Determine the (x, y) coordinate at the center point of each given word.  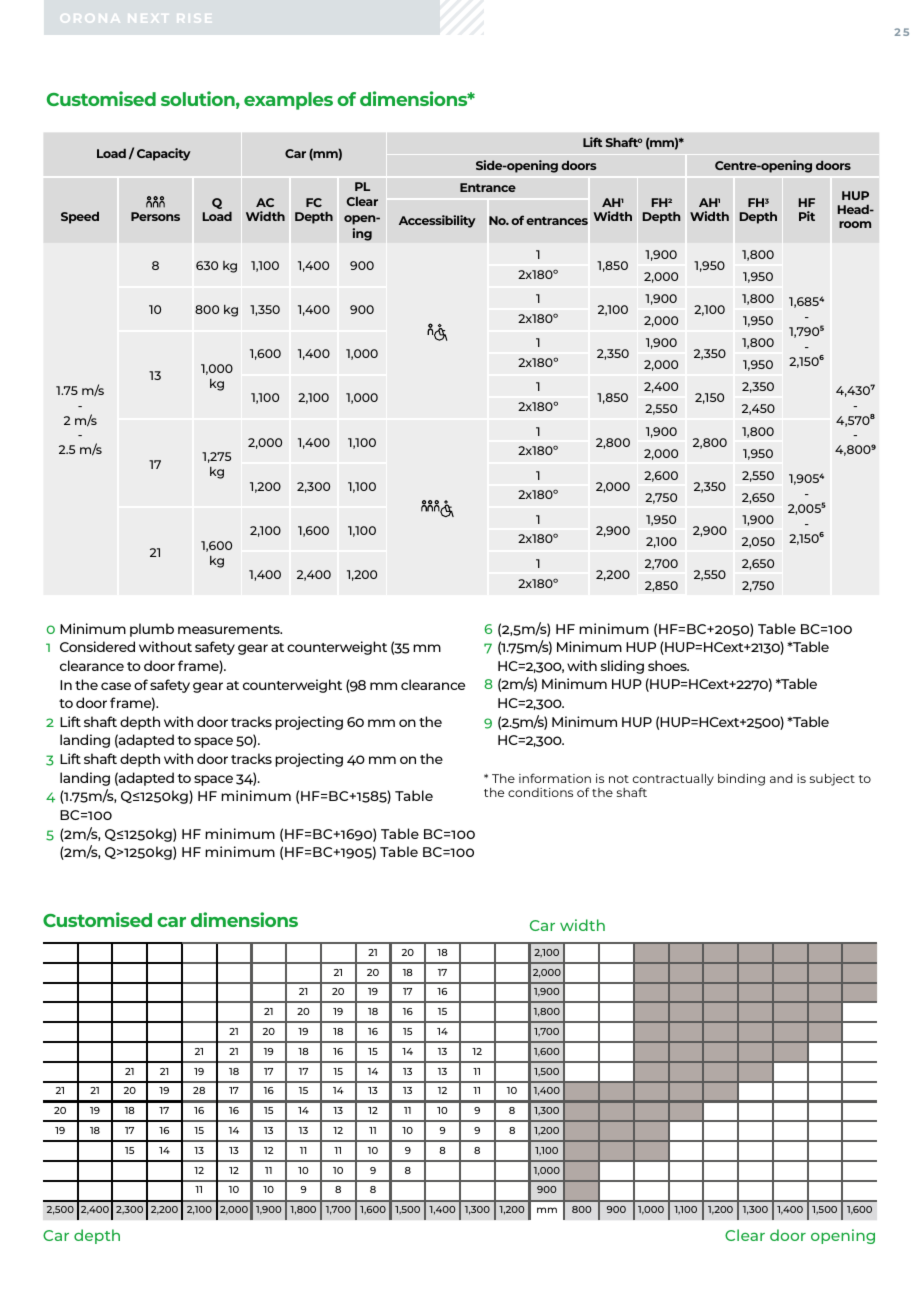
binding (741, 780)
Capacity (164, 154)
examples (288, 101)
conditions (540, 792)
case (116, 686)
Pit (807, 216)
